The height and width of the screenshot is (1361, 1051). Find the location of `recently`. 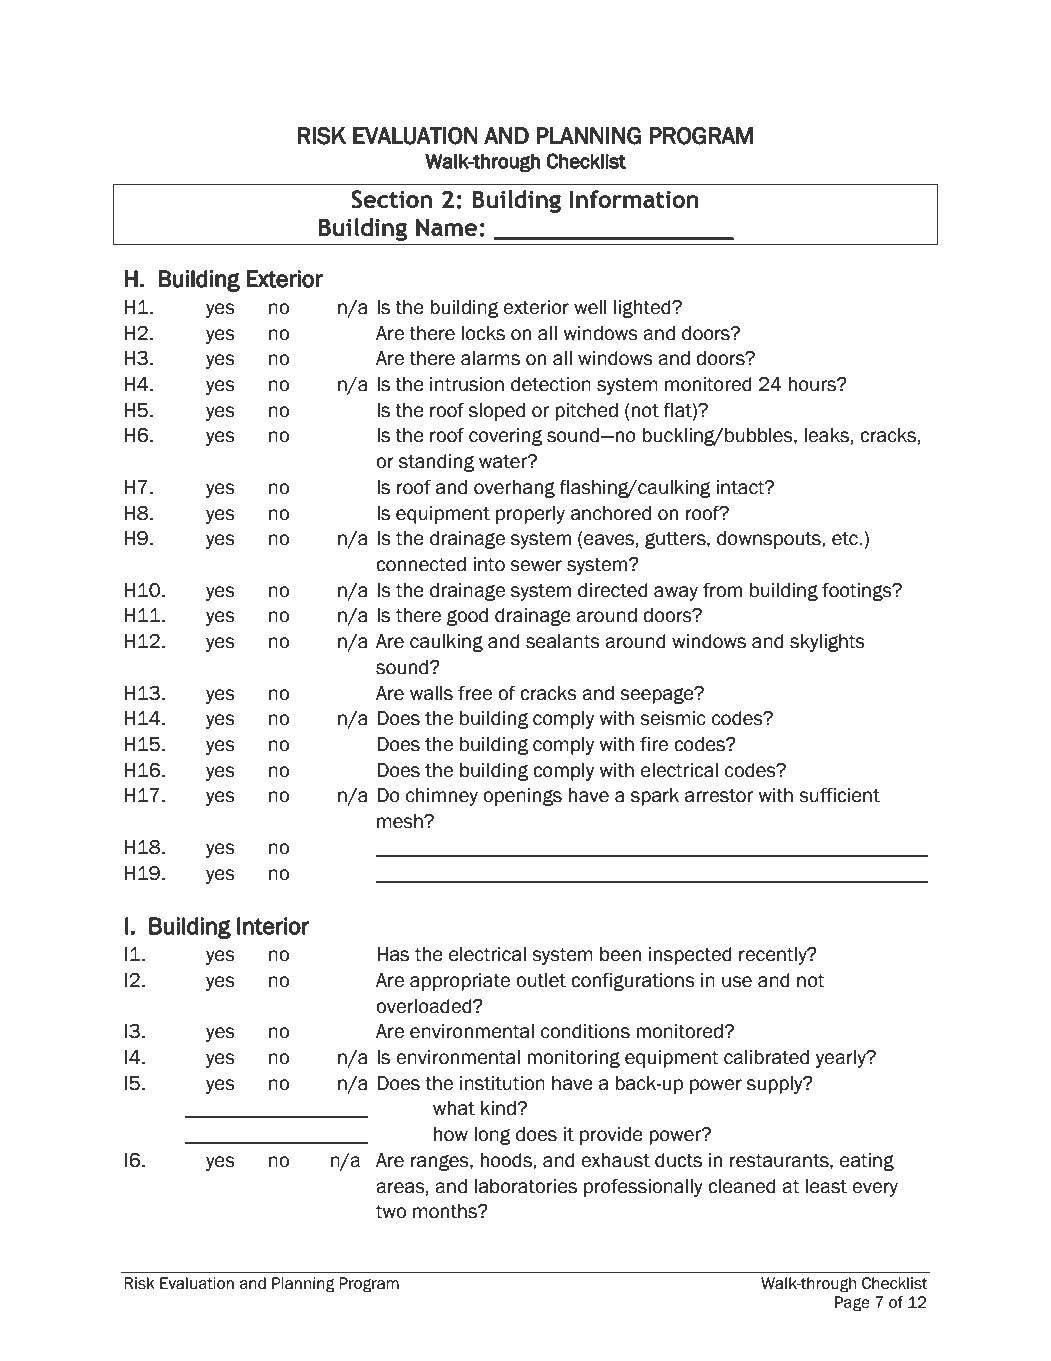

recently is located at coordinates (774, 956).
